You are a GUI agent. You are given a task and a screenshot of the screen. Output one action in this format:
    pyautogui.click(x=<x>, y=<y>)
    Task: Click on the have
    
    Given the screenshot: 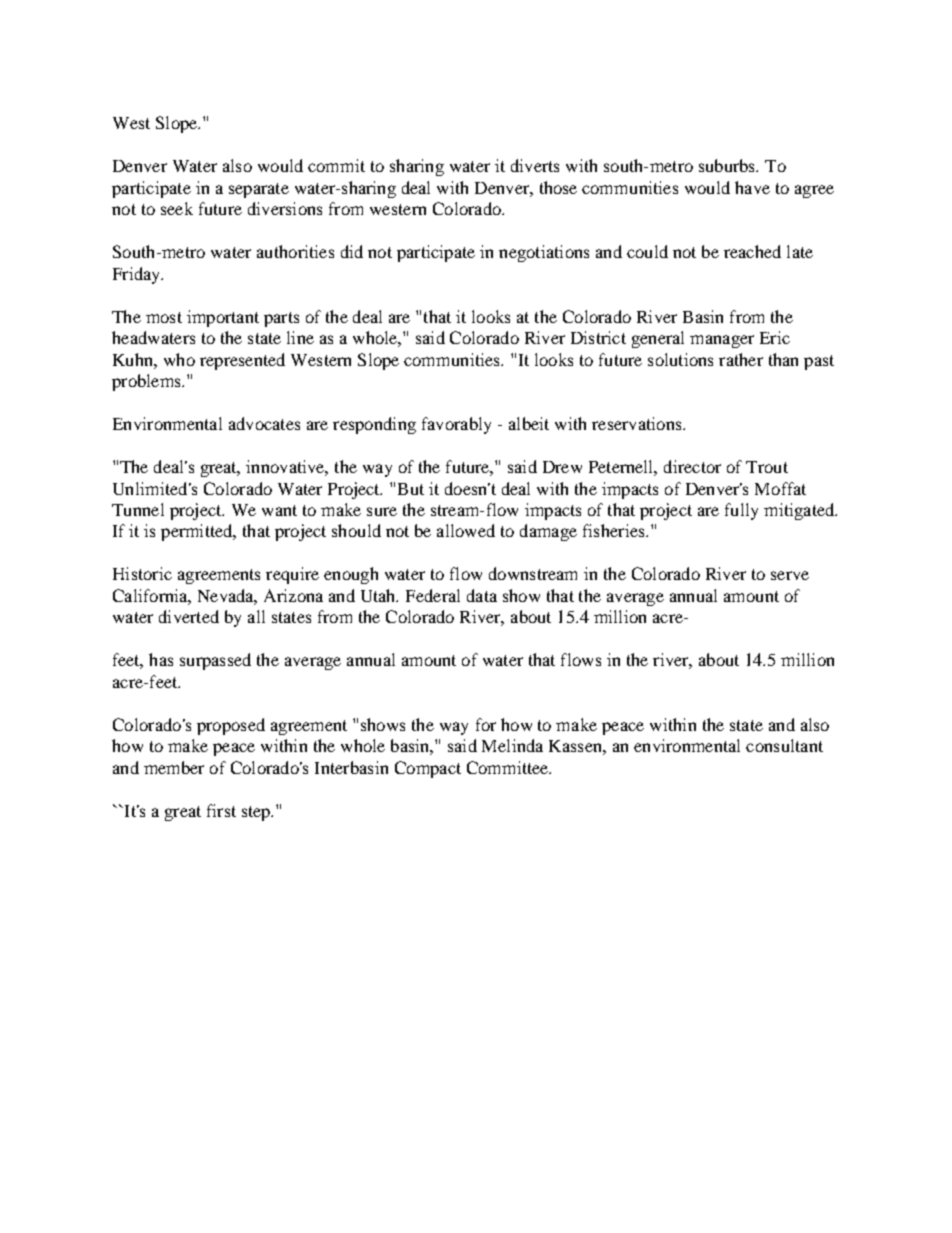 What is the action you would take?
    pyautogui.click(x=752, y=187)
